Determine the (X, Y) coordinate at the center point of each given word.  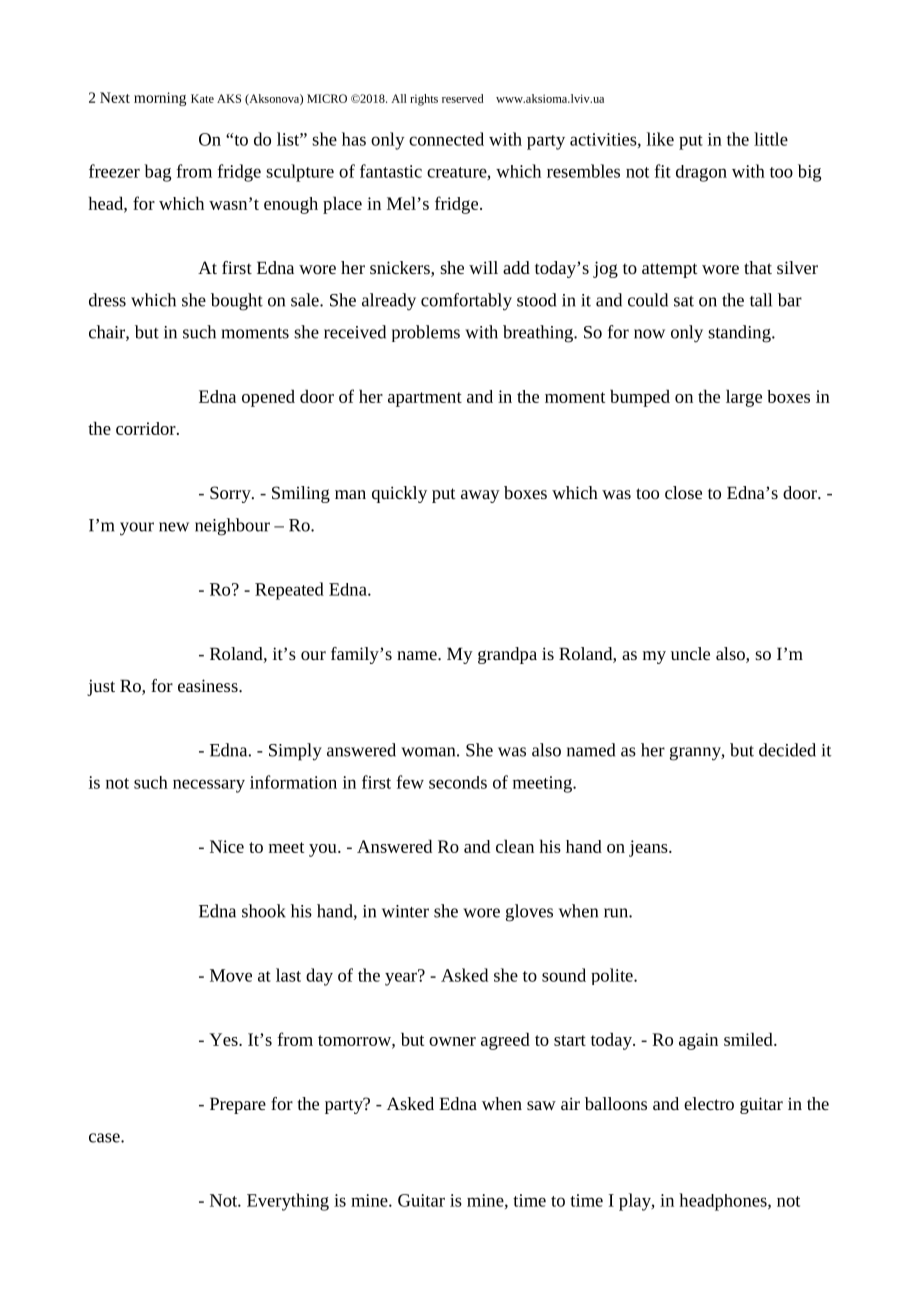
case (105, 1138)
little (771, 139)
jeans (649, 848)
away (480, 496)
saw (541, 1105)
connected (446, 139)
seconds (458, 782)
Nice (227, 846)
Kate (202, 98)
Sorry (231, 494)
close (683, 492)
